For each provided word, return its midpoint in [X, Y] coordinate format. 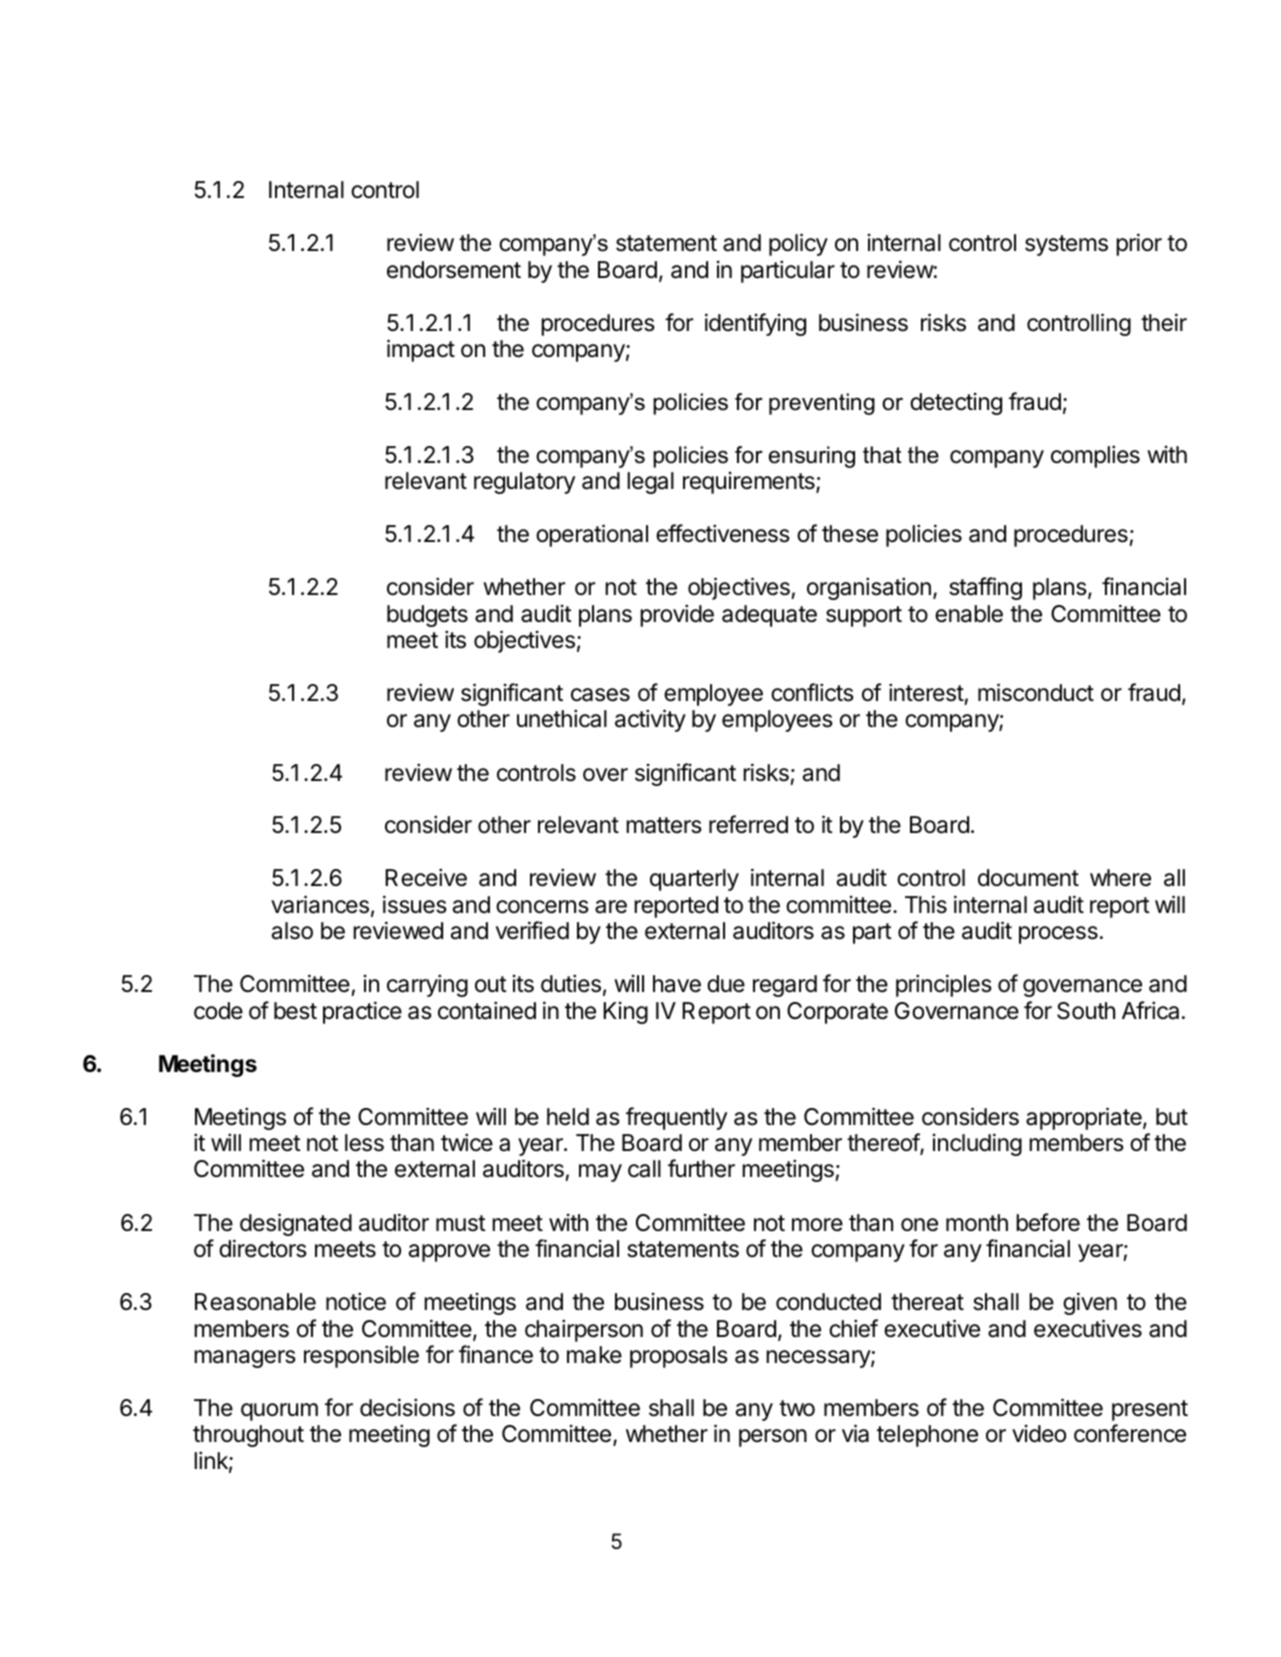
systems [1066, 245]
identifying [755, 324]
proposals [679, 1357]
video [1039, 1434]
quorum [279, 1412]
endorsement [454, 270]
